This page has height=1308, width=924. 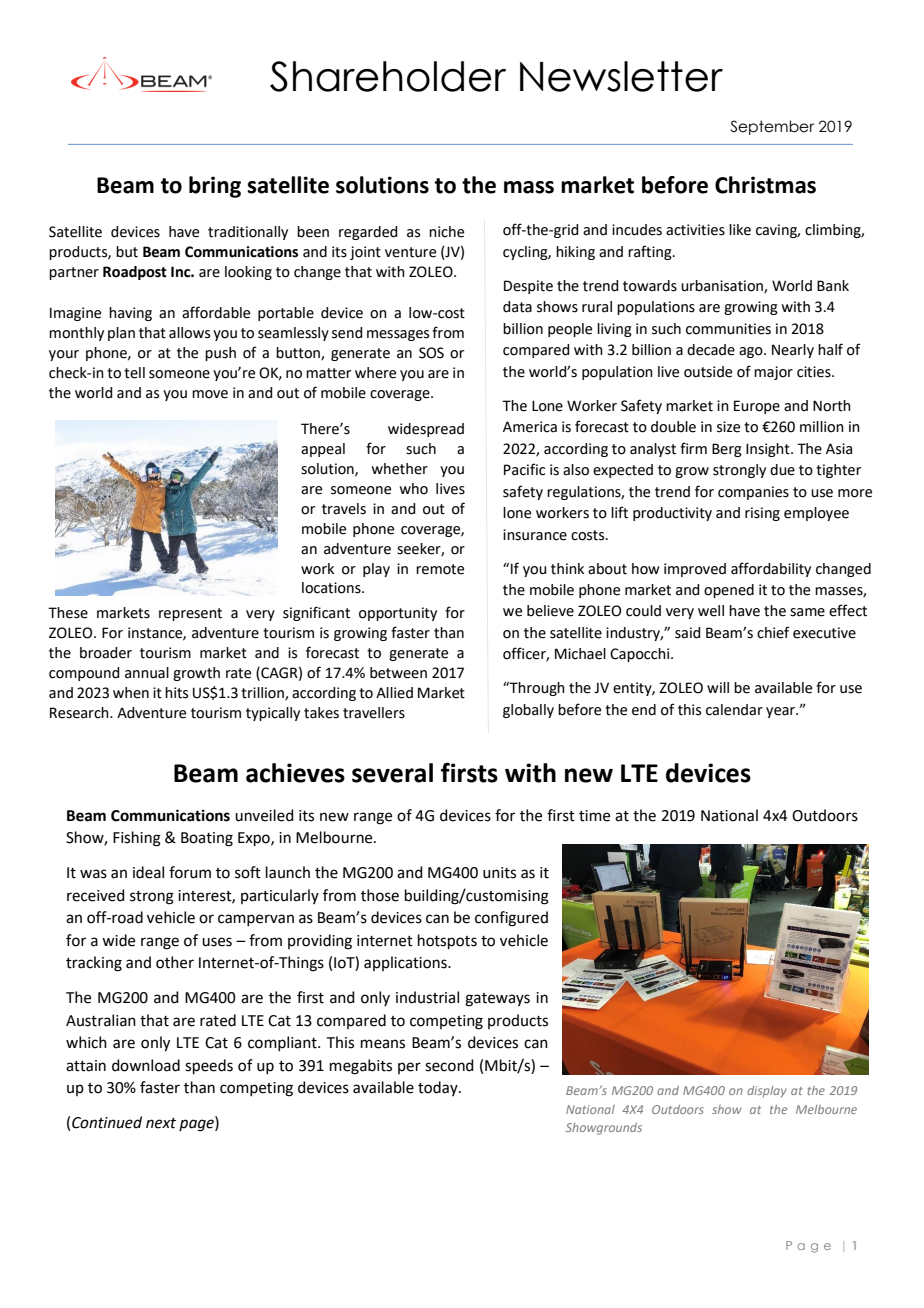 What do you see at coordinates (161, 1123) in the page?
I see `next` at bounding box center [161, 1123].
